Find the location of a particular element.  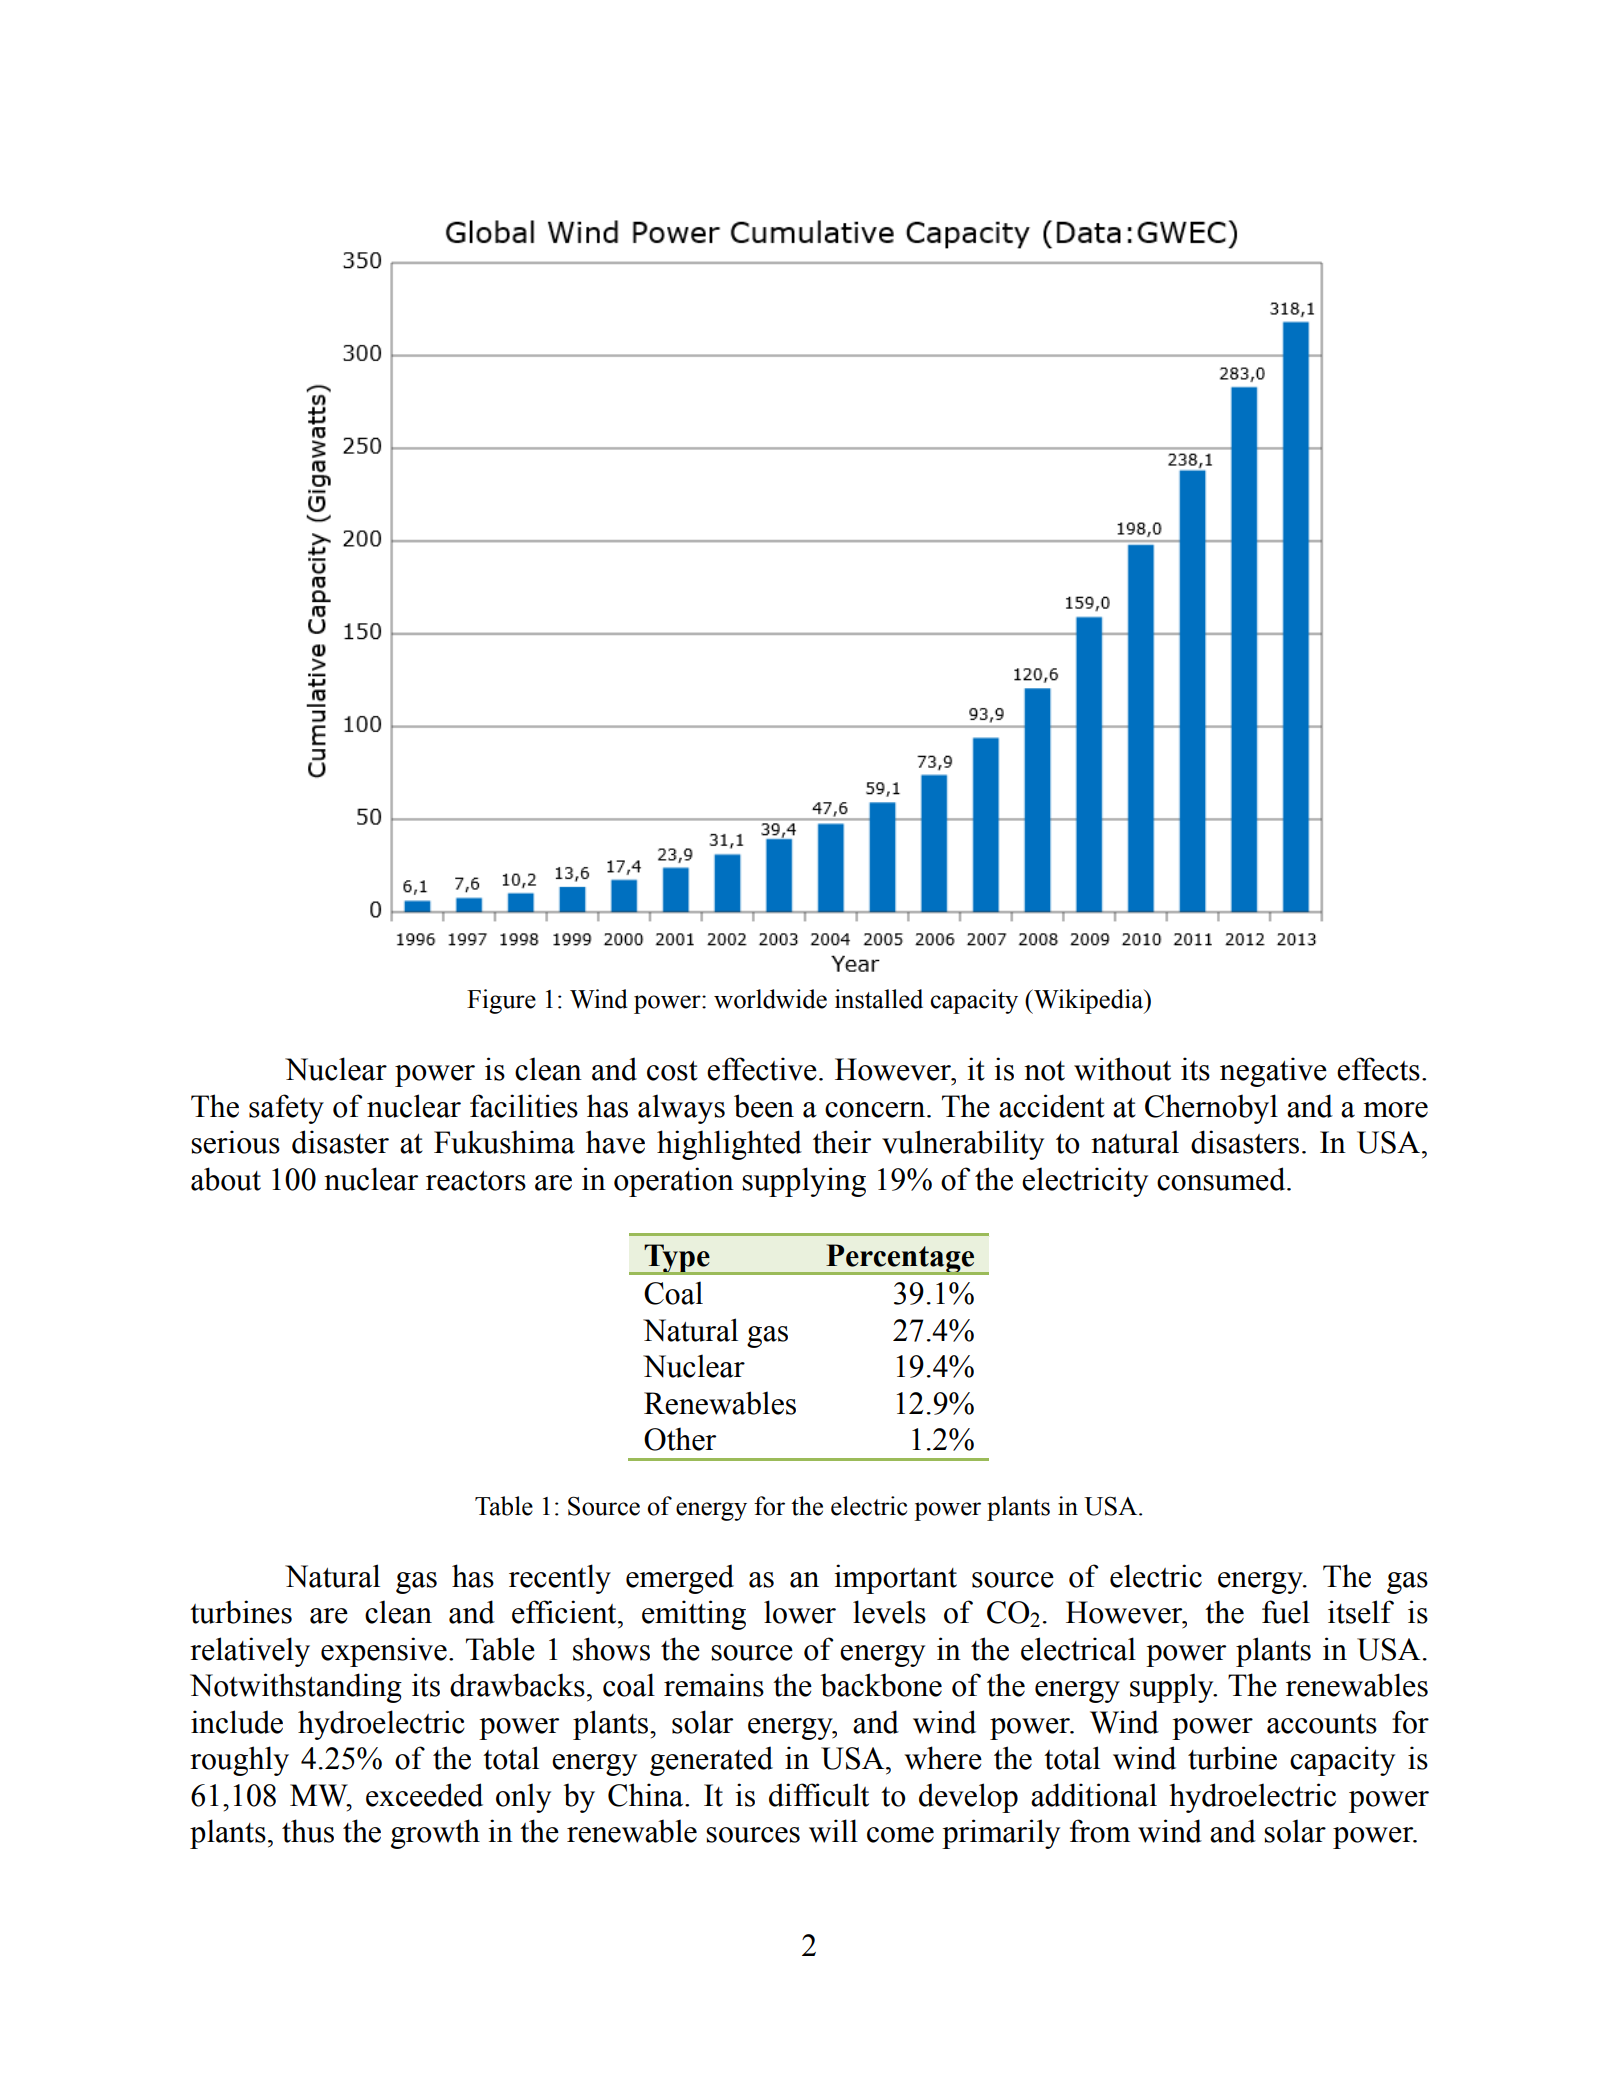

important is located at coordinates (895, 1579).
